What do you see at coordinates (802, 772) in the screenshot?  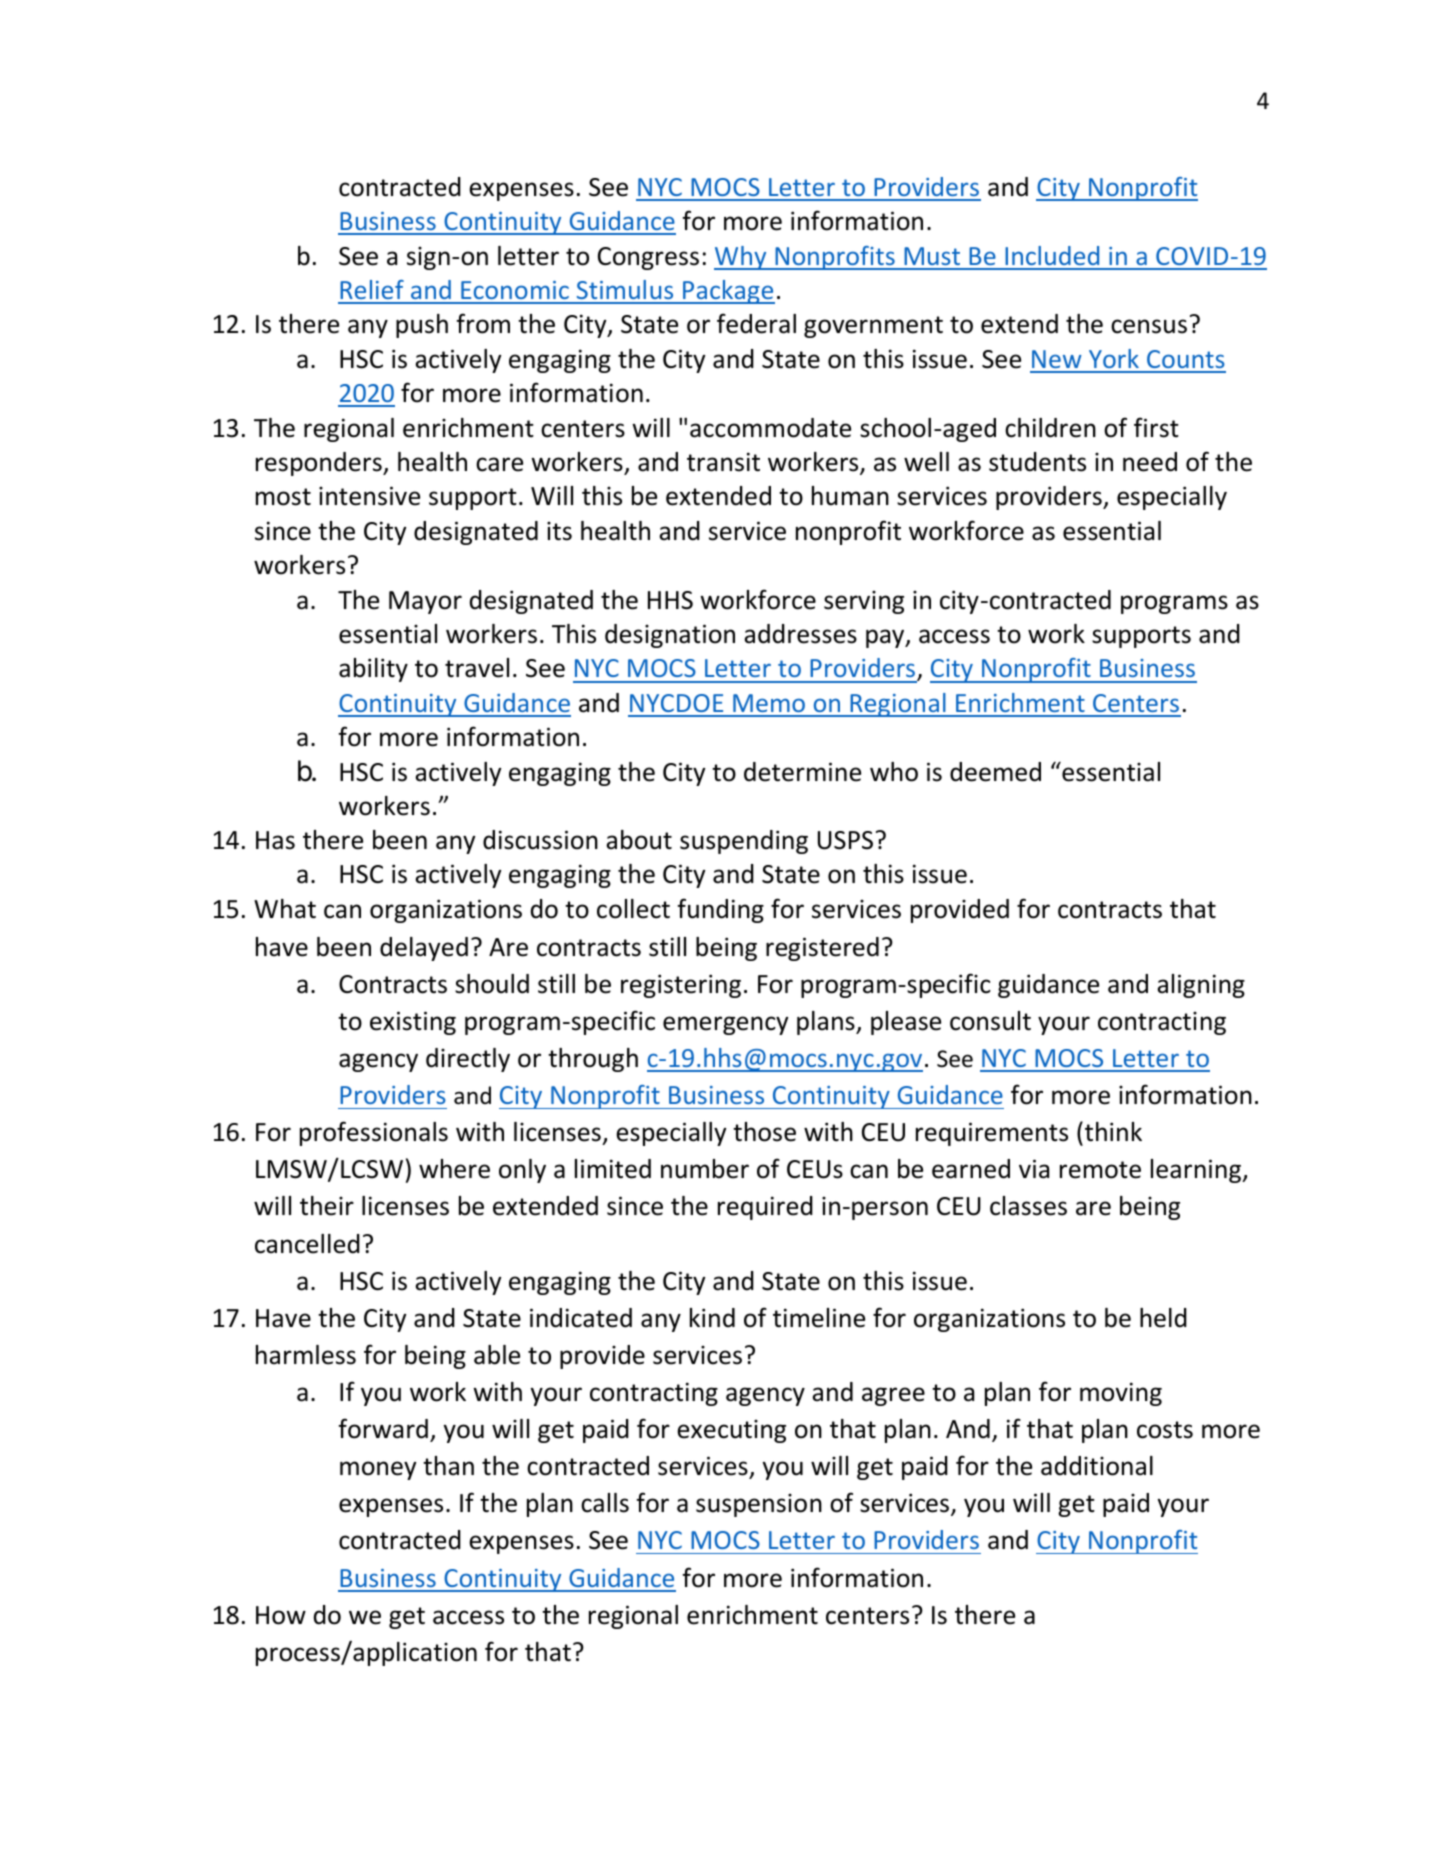 I see `determine` at bounding box center [802, 772].
